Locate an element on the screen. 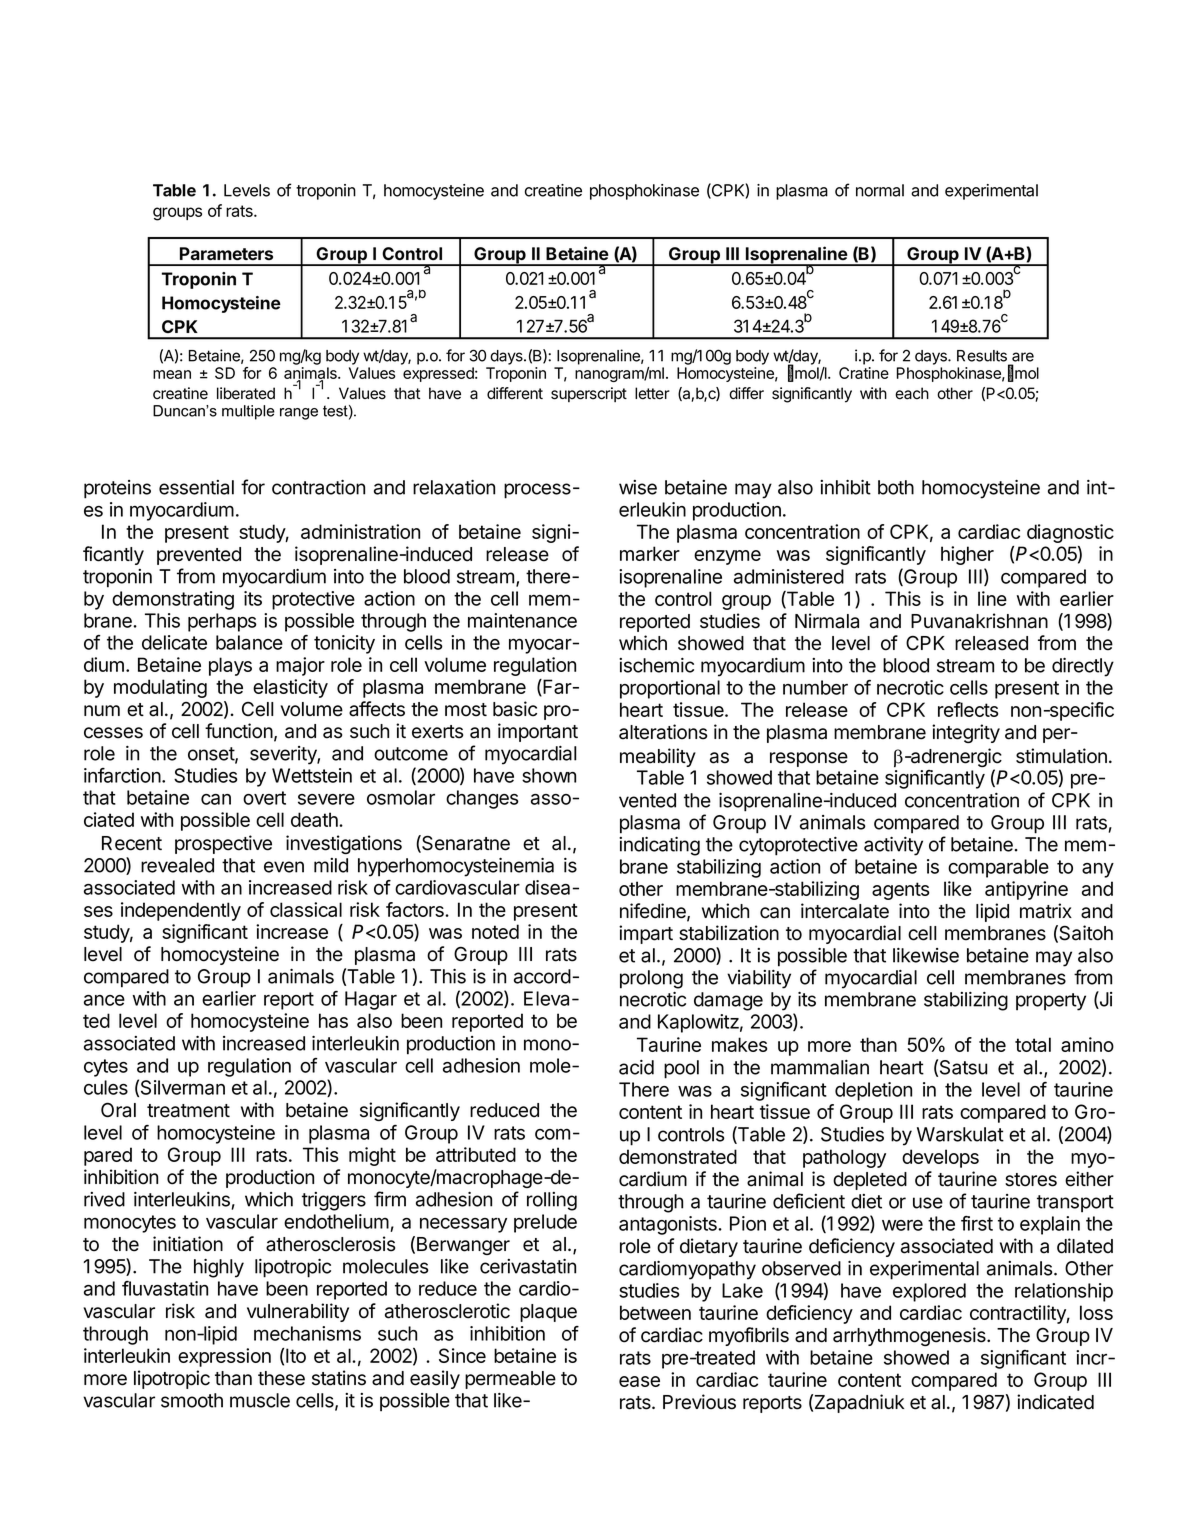  superscript is located at coordinates (589, 394).
